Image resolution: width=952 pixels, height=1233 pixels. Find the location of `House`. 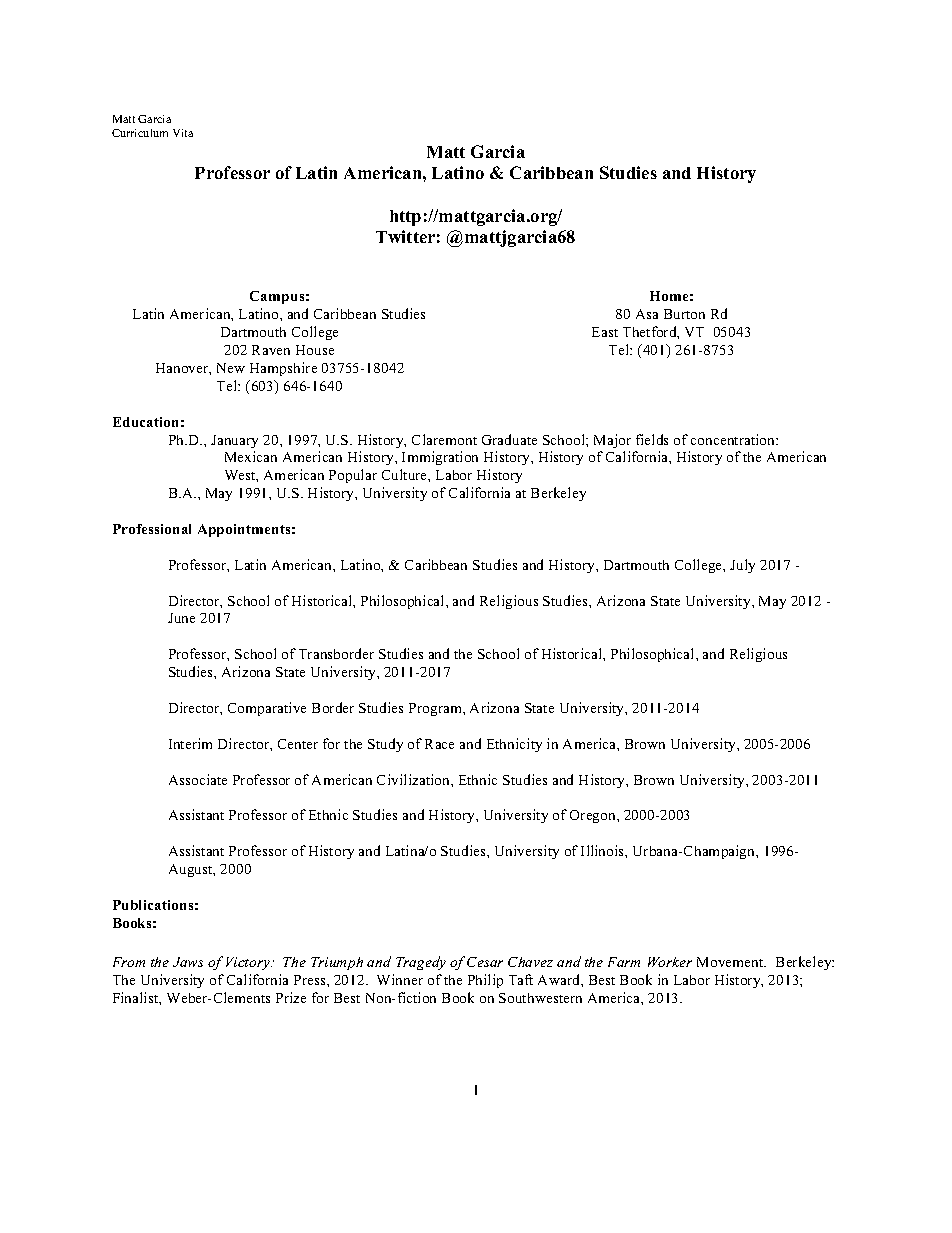

House is located at coordinates (315, 350).
